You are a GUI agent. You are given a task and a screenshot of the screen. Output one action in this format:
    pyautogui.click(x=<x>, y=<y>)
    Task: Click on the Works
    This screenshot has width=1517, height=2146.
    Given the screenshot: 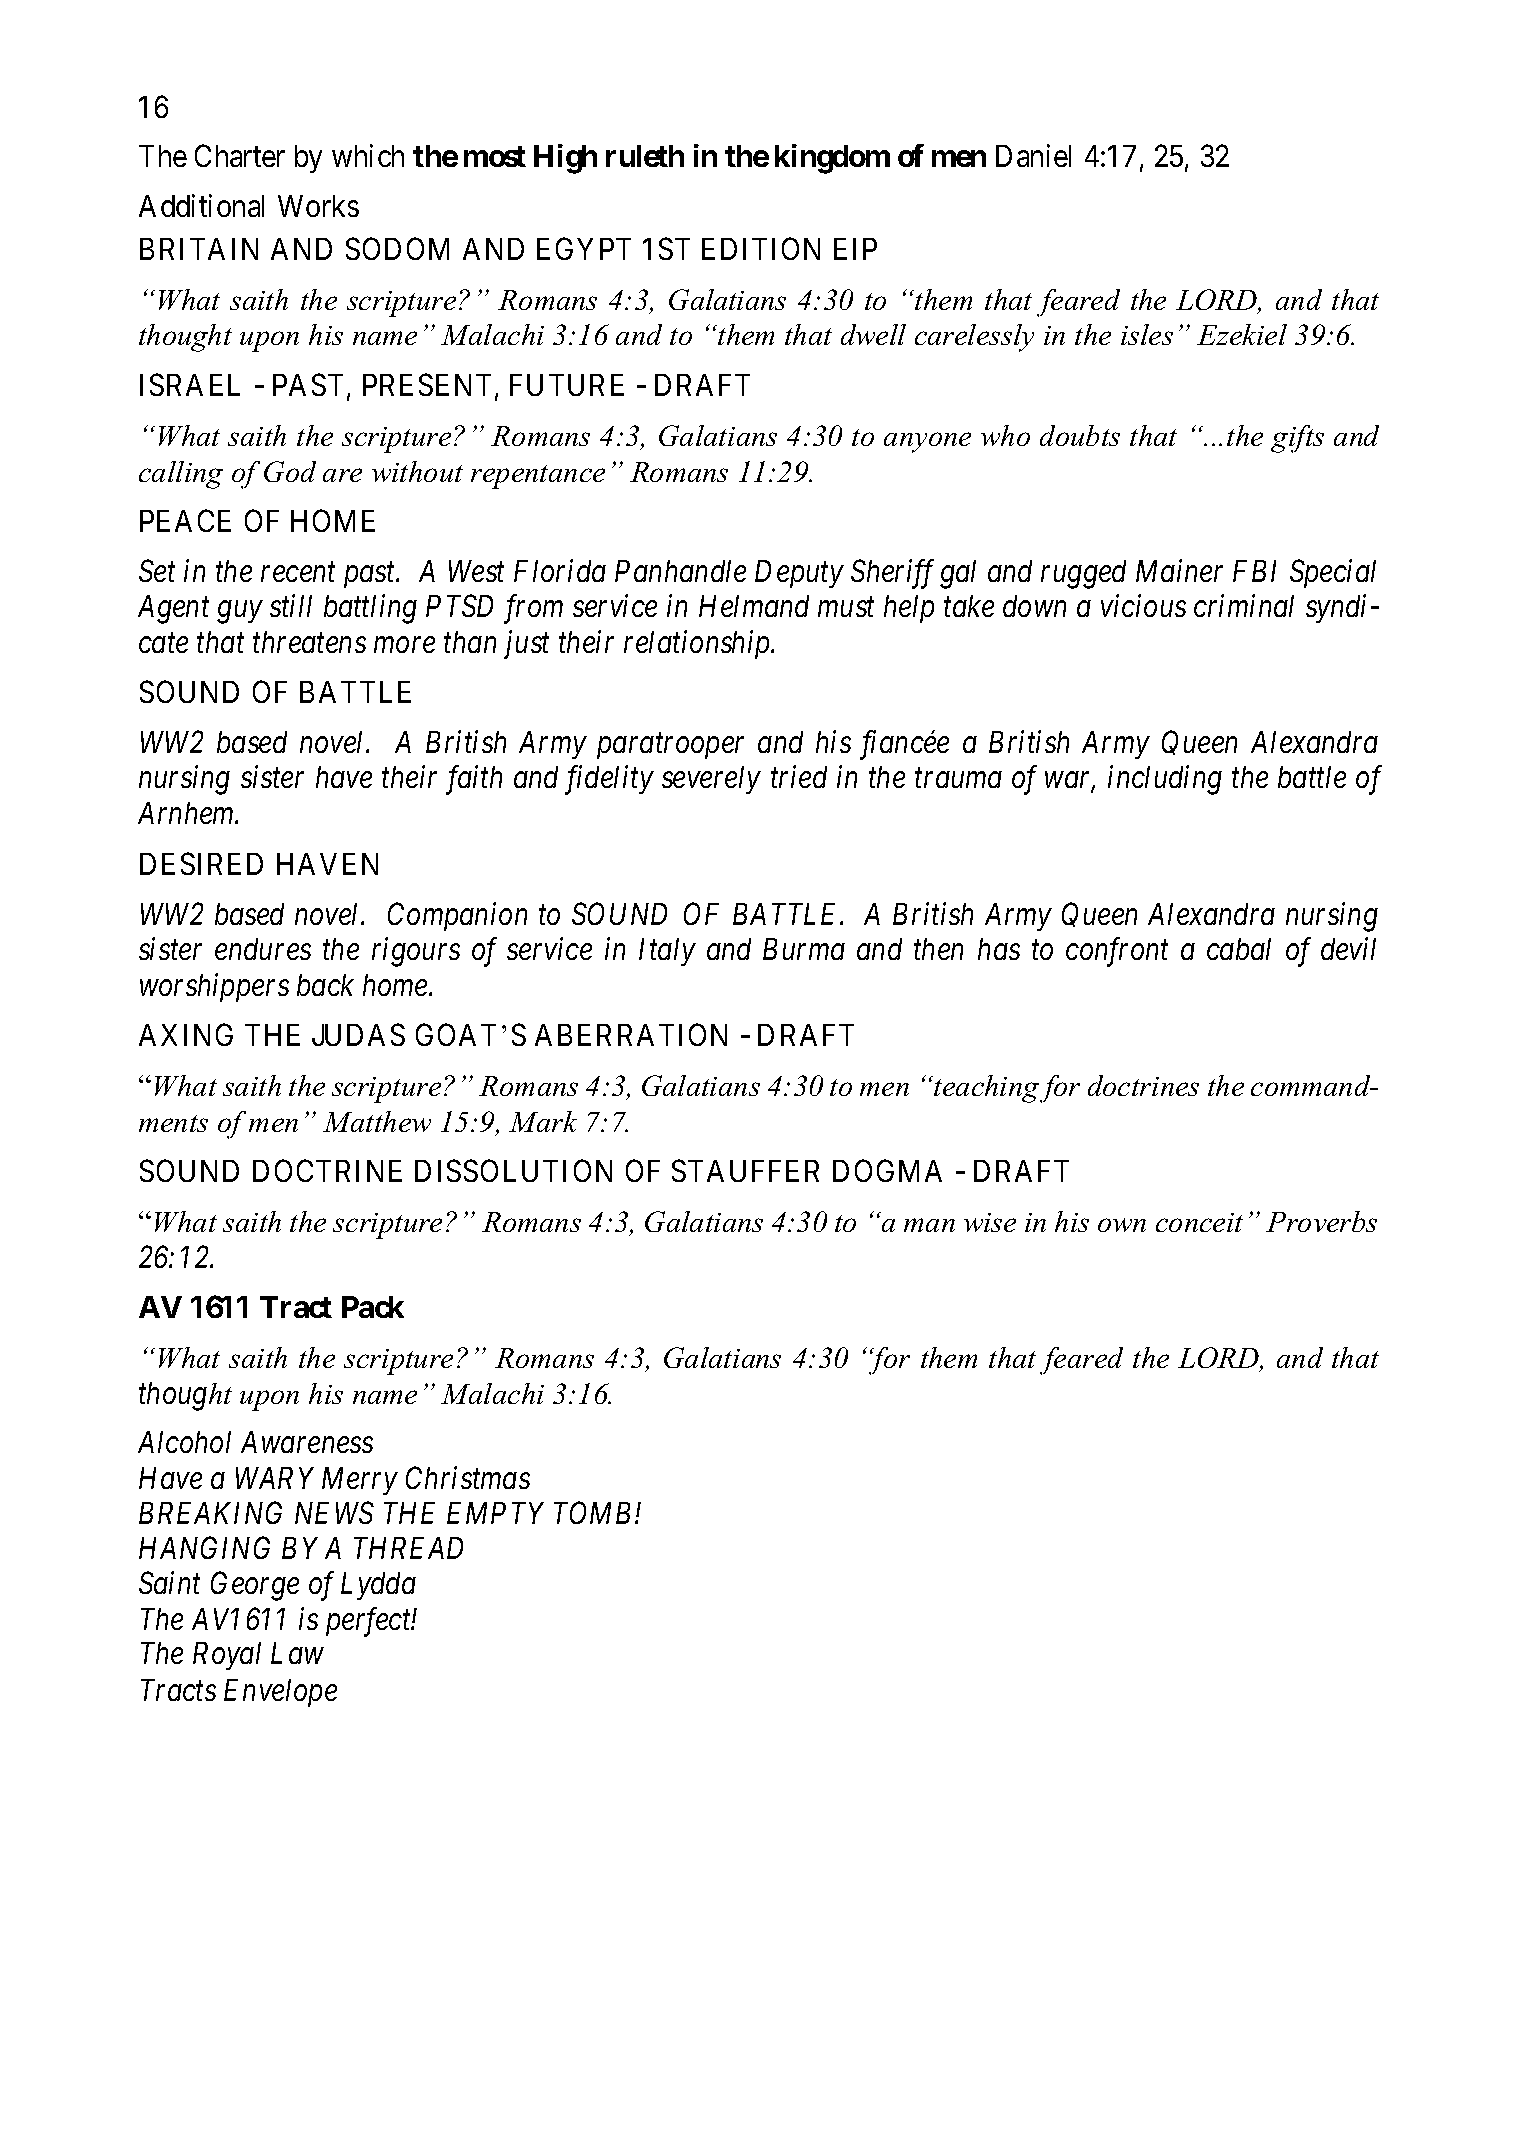 What is the action you would take?
    pyautogui.click(x=318, y=206)
